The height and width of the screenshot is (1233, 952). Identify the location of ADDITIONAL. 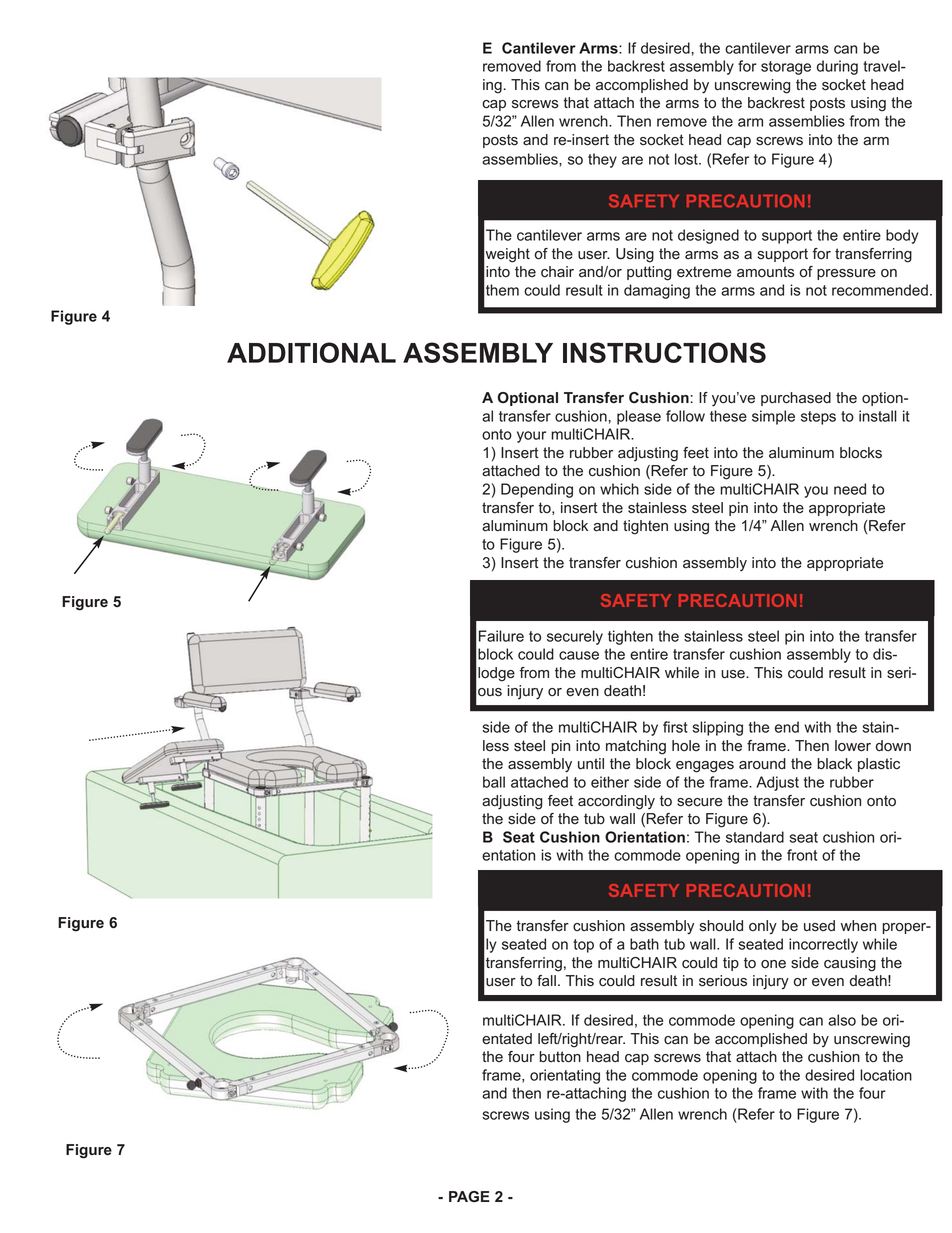
(311, 352).
